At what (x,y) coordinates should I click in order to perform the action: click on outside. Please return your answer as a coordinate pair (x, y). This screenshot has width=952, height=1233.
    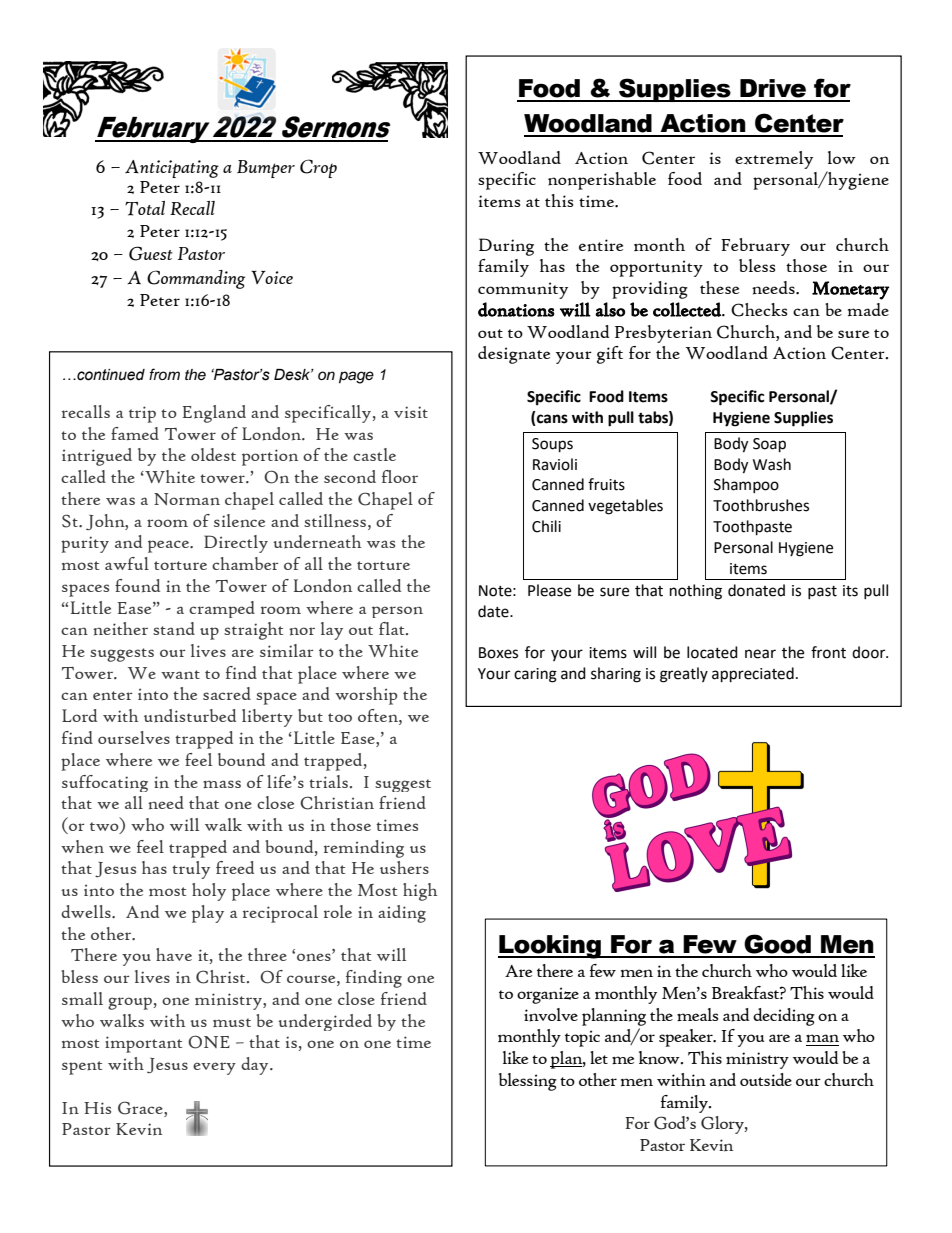
    Looking at the image, I should click on (766, 1079).
